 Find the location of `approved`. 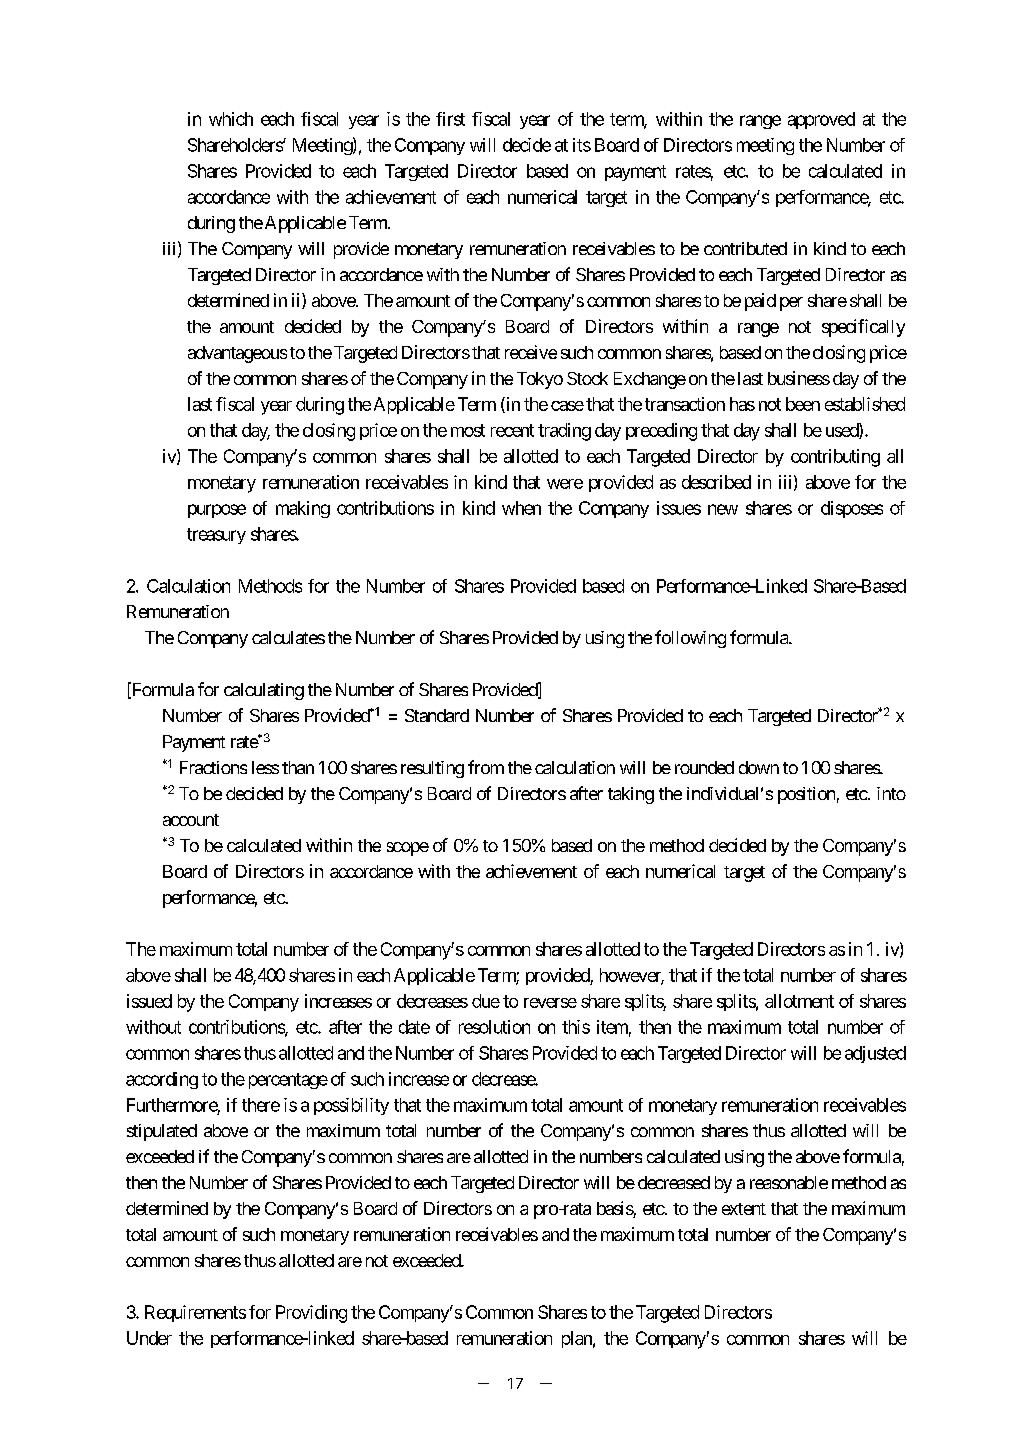

approved is located at coordinates (821, 120).
